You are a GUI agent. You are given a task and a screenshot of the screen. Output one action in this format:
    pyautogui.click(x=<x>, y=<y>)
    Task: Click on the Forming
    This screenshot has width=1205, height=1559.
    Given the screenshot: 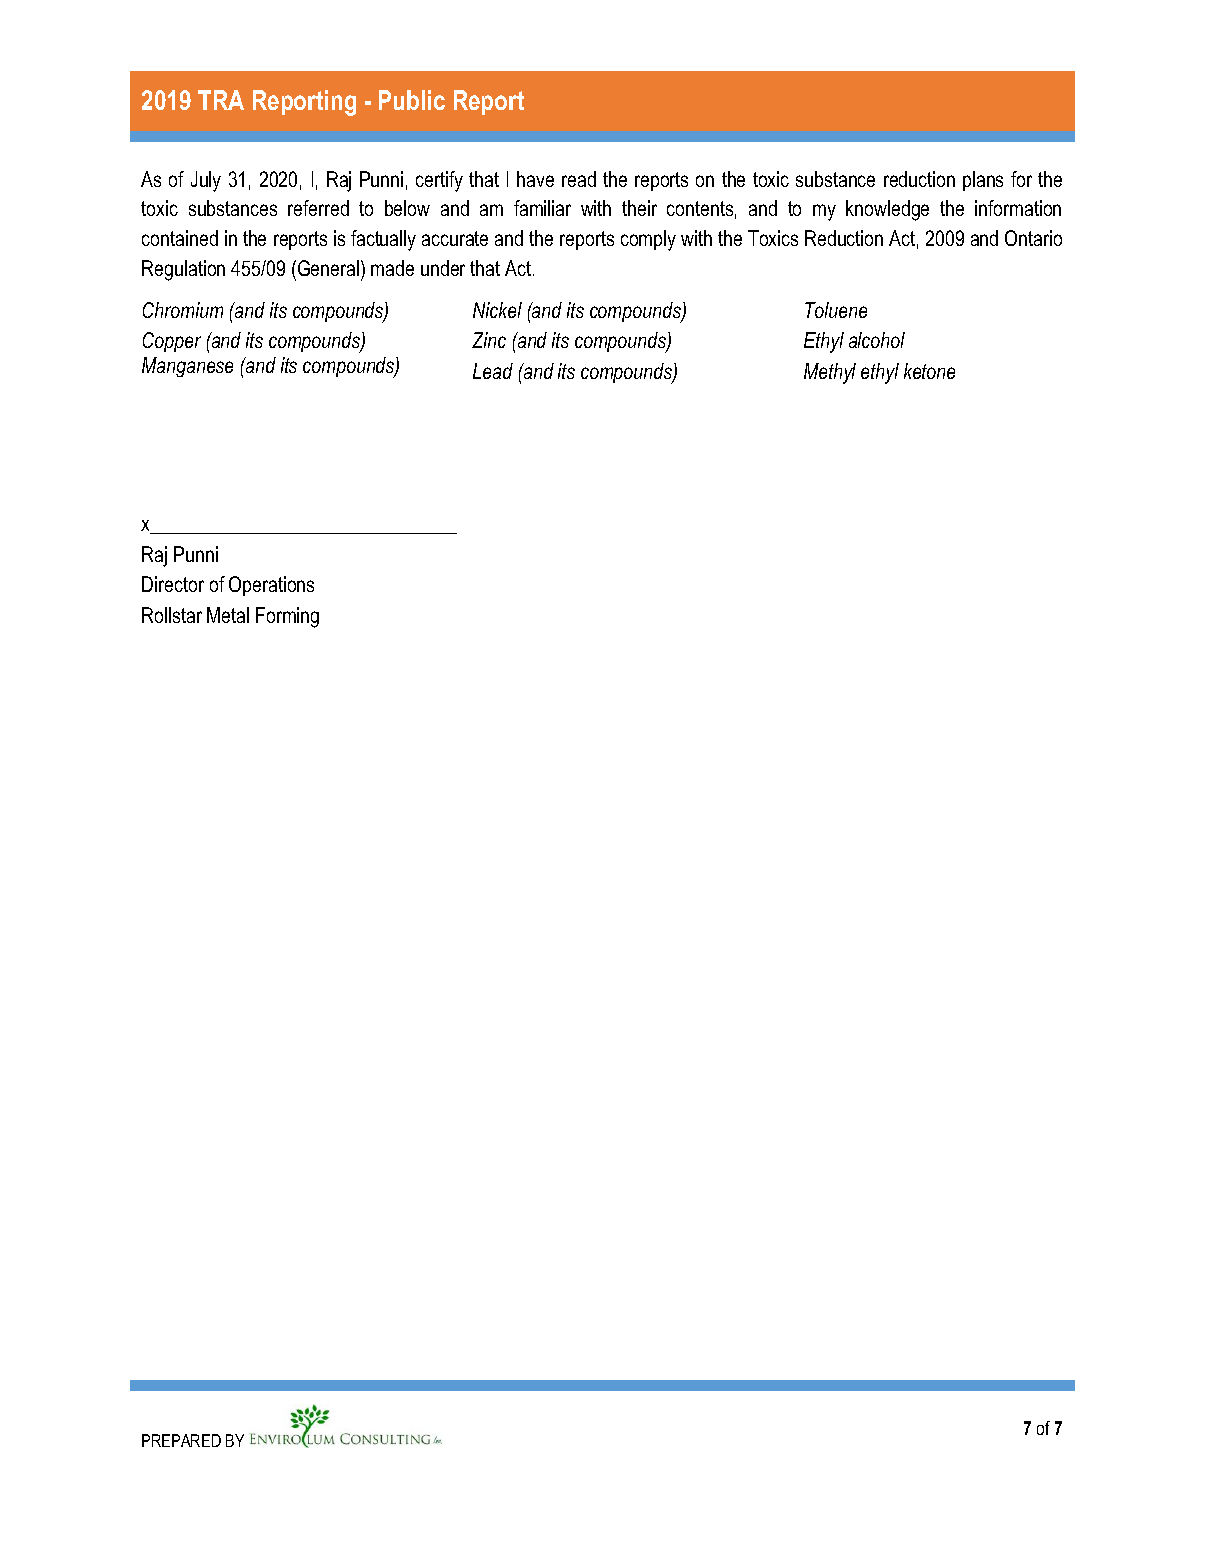 What is the action you would take?
    pyautogui.click(x=287, y=617)
